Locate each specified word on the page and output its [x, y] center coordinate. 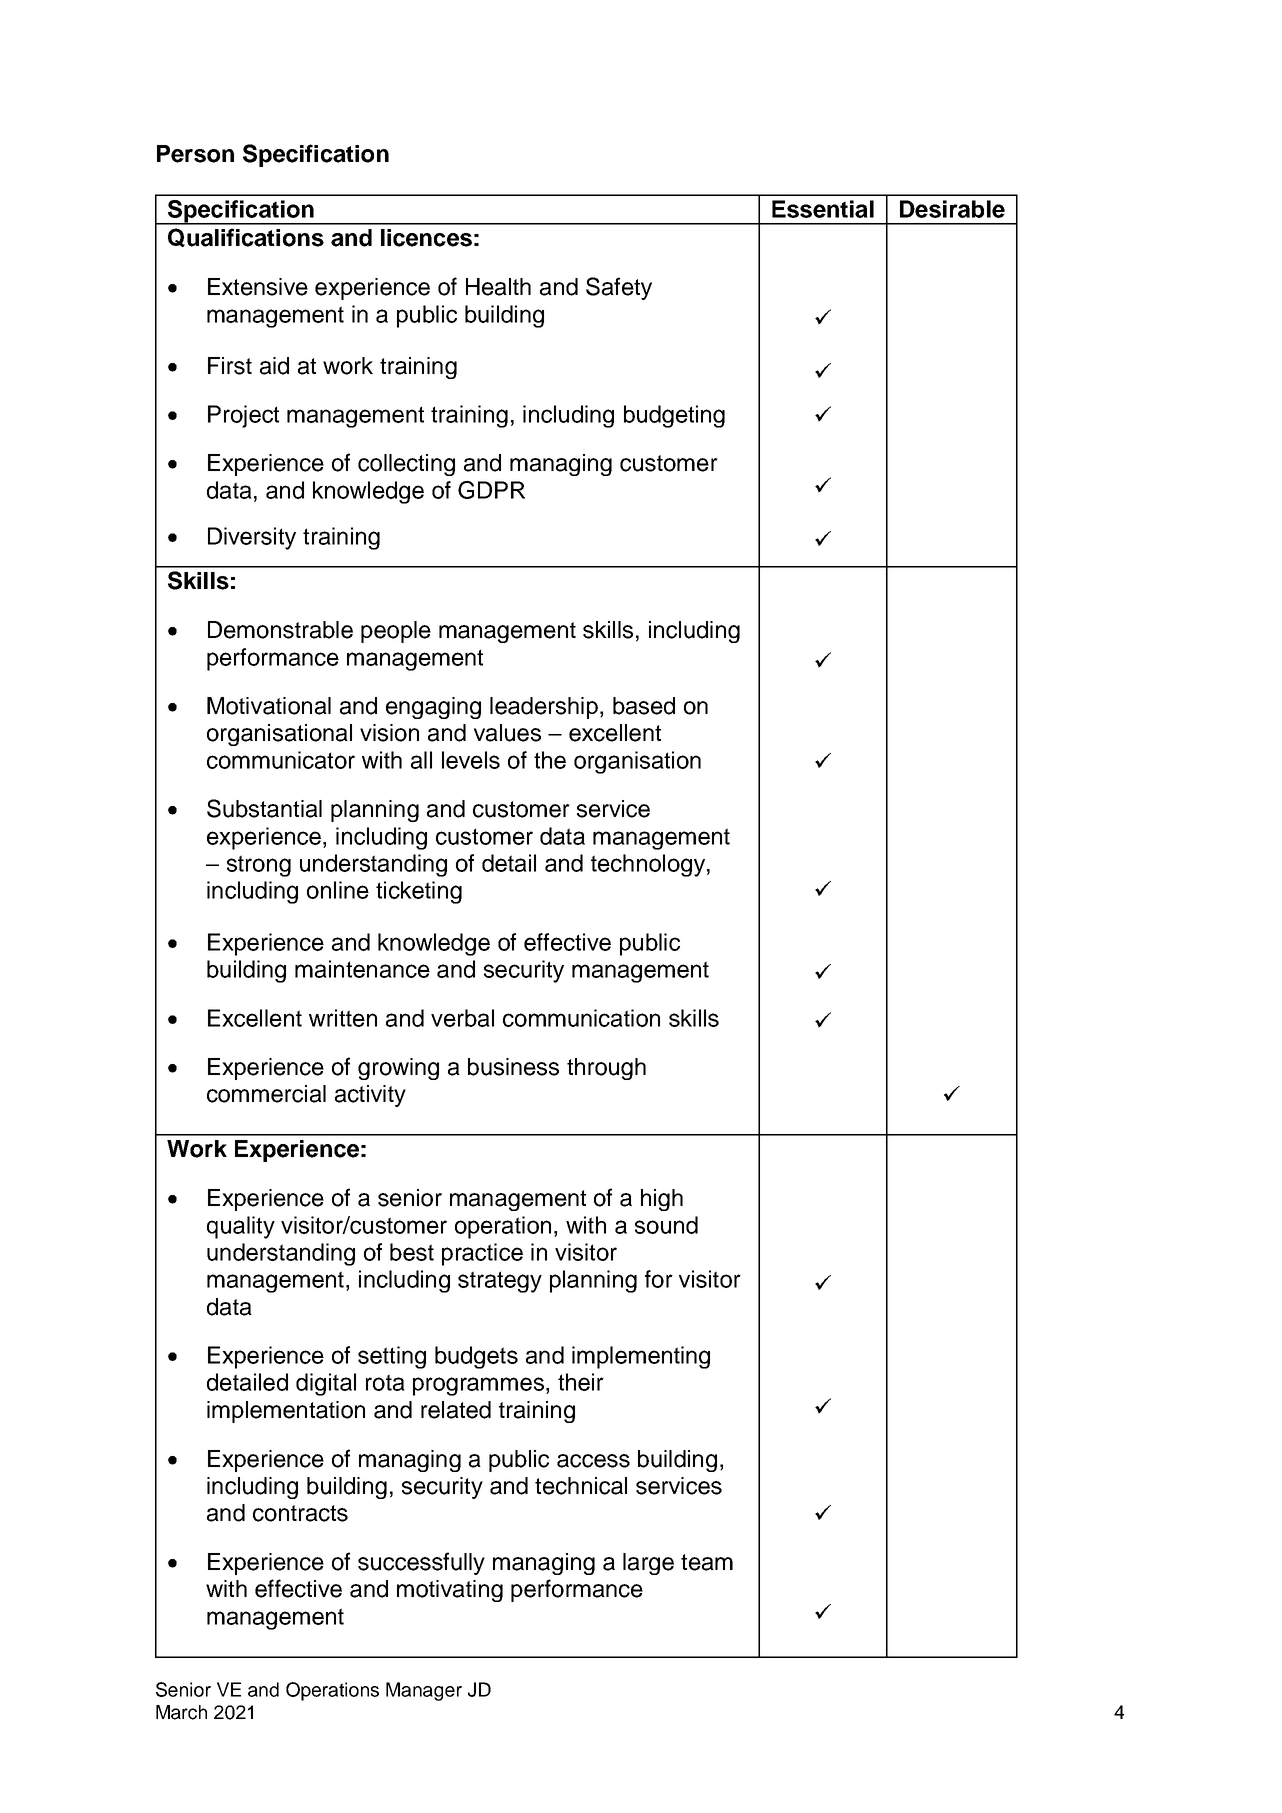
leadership [544, 708]
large [648, 1564]
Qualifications [246, 237]
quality [241, 1227]
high [662, 1200]
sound [666, 1225]
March [181, 1712]
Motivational [269, 706]
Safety [619, 288]
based [644, 706]
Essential [823, 209]
